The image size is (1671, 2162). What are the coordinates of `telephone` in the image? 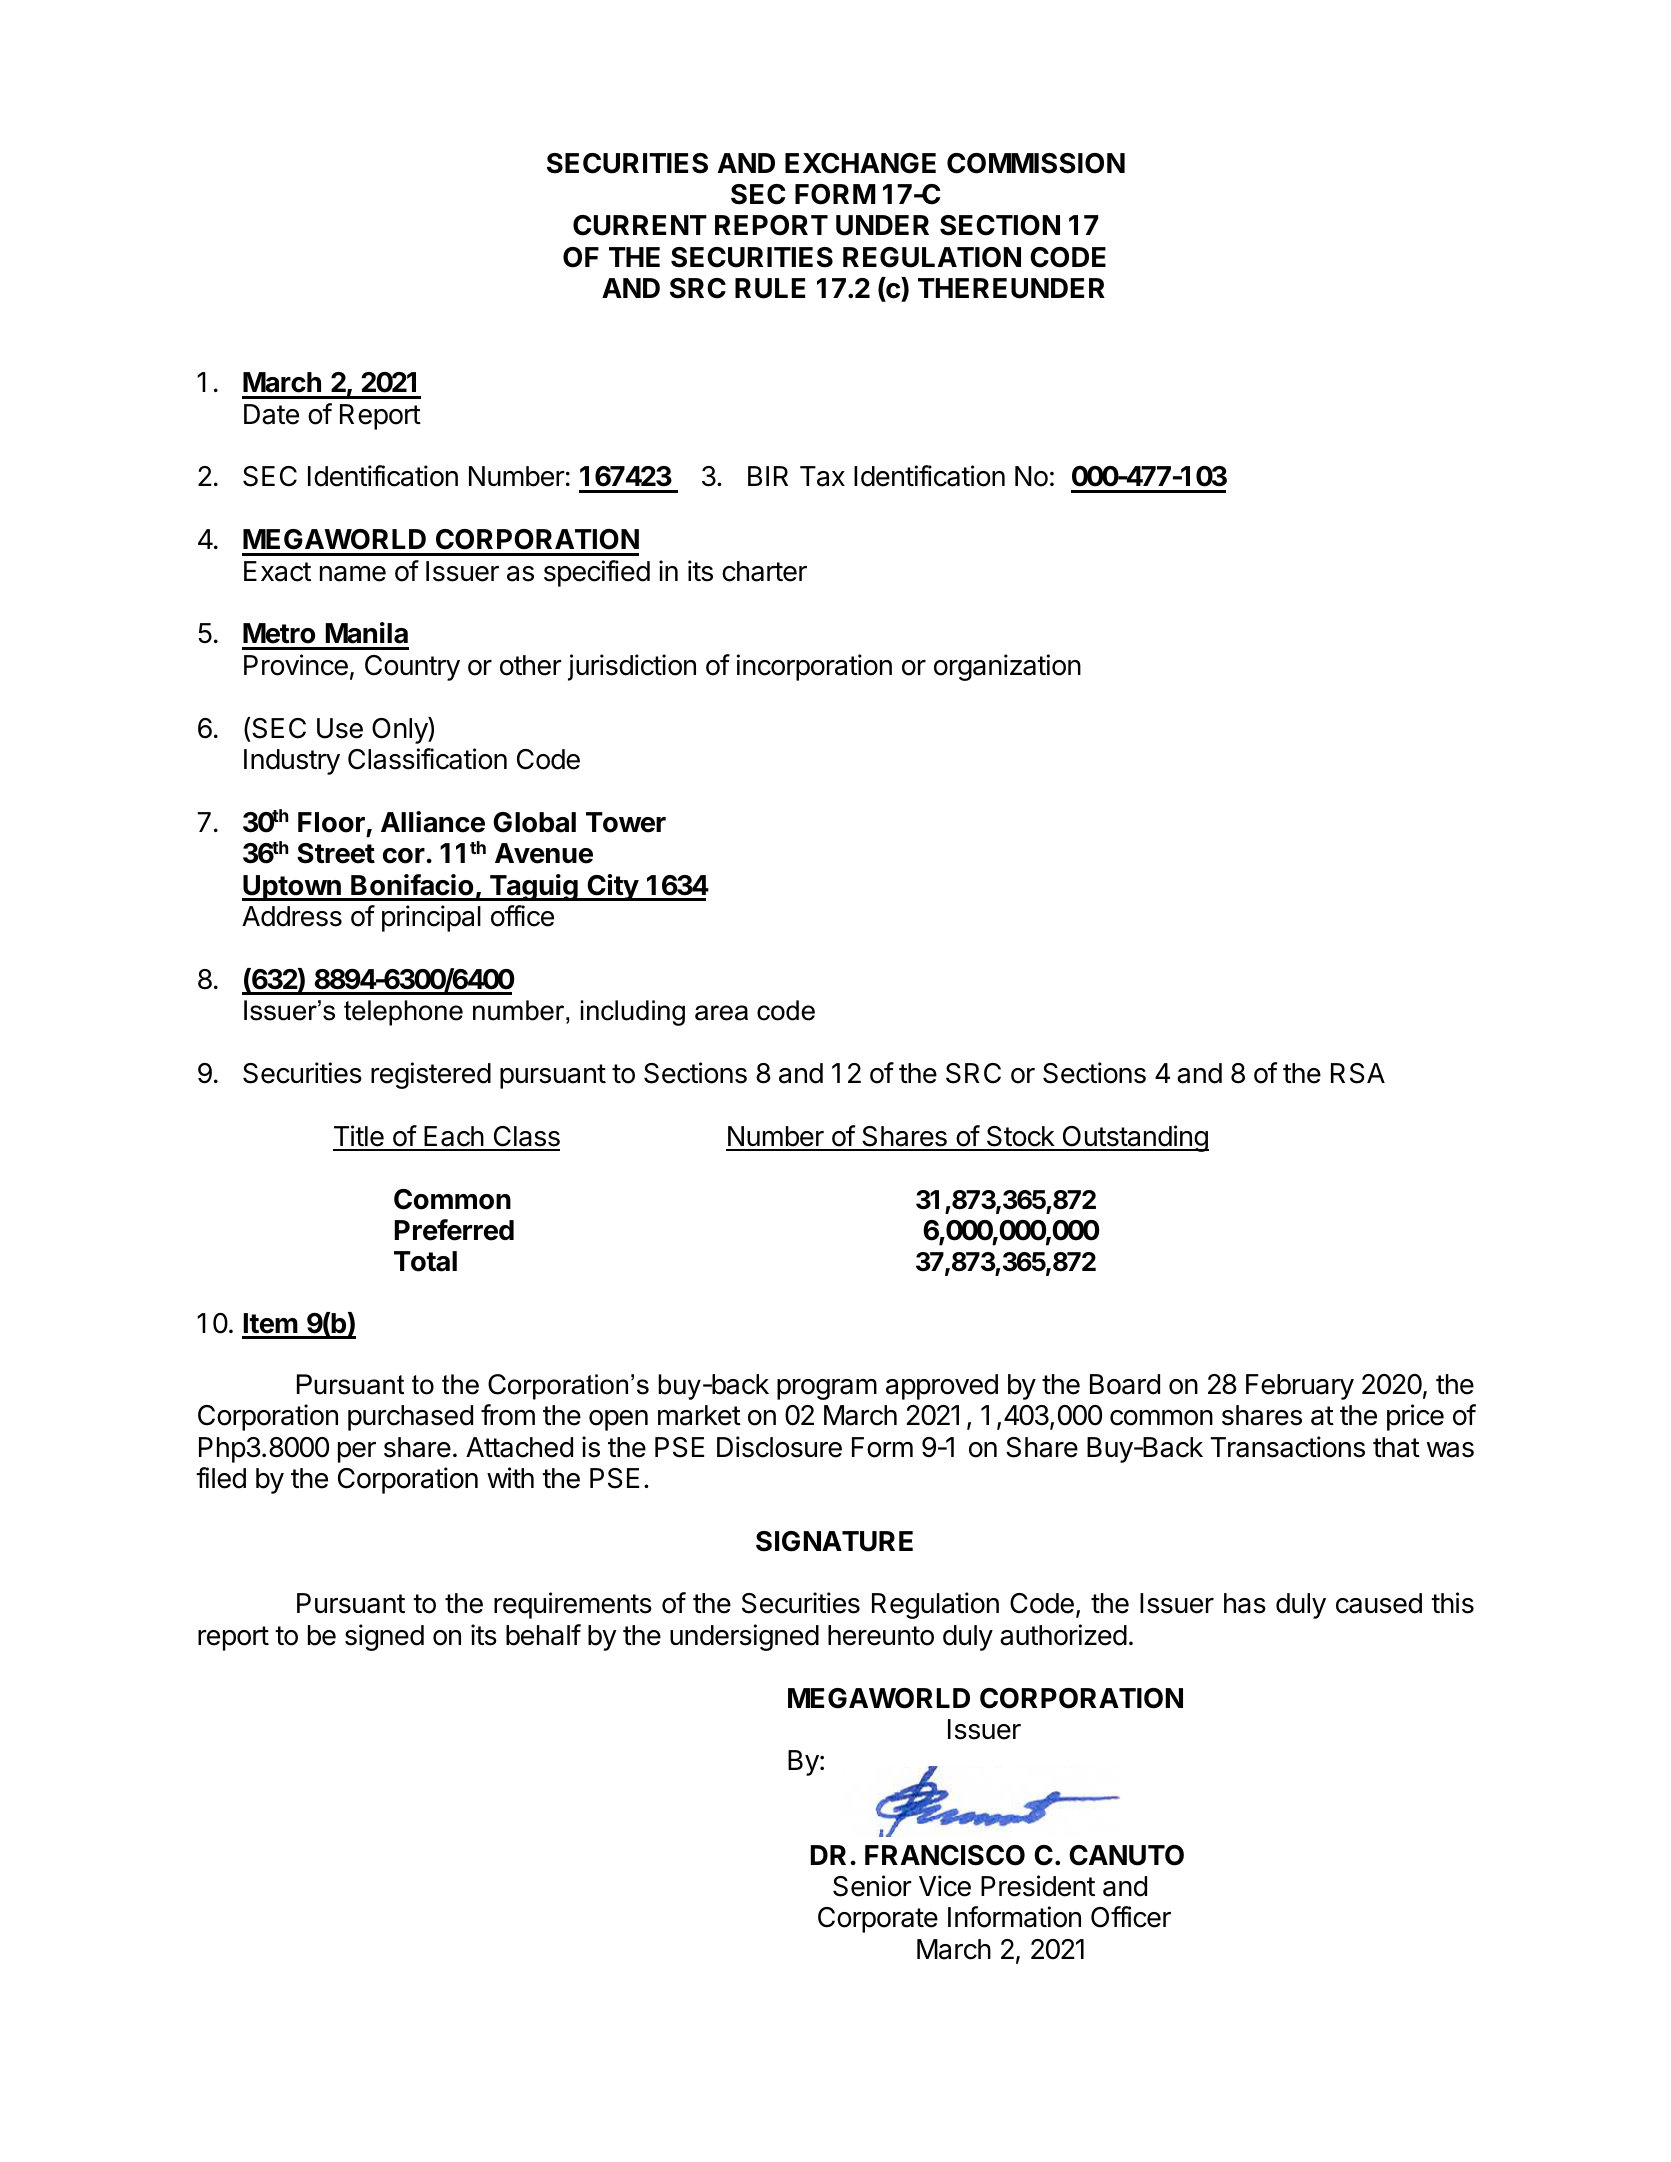 It's located at (403, 1013).
